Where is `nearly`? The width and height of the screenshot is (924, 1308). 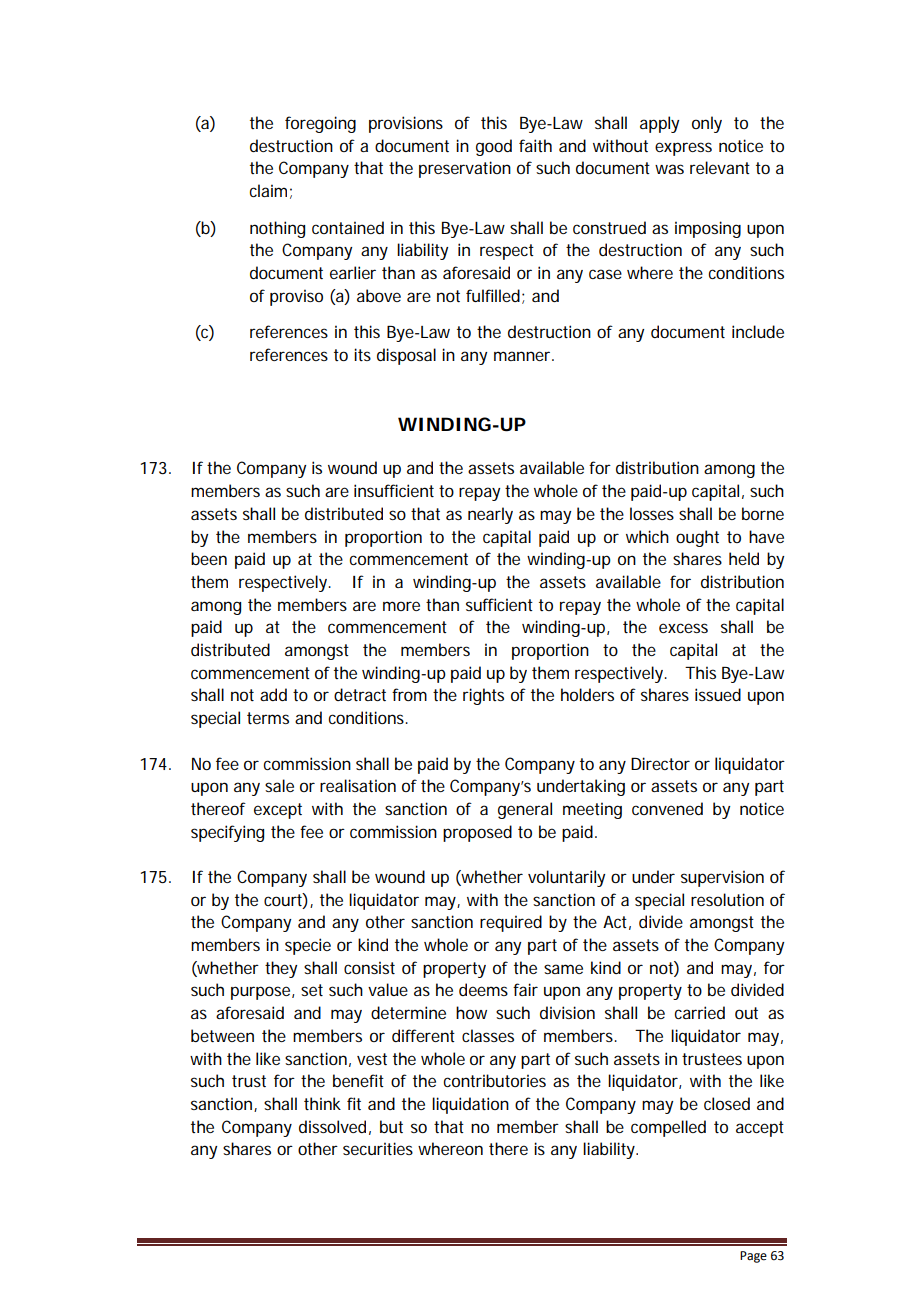 nearly is located at coordinates (490, 515).
